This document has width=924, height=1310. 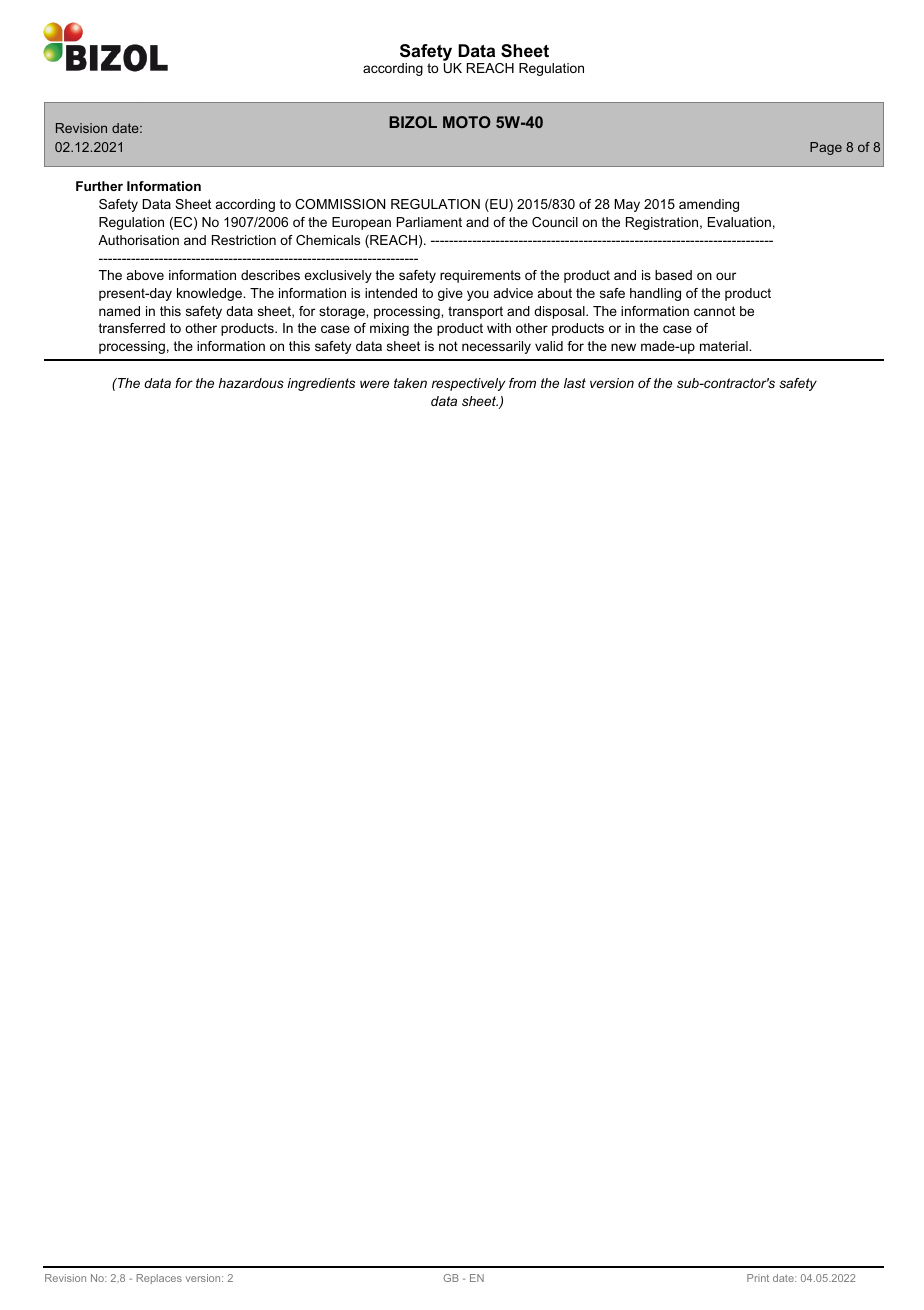 What do you see at coordinates (467, 122) in the document?
I see `MOTO` at bounding box center [467, 122].
